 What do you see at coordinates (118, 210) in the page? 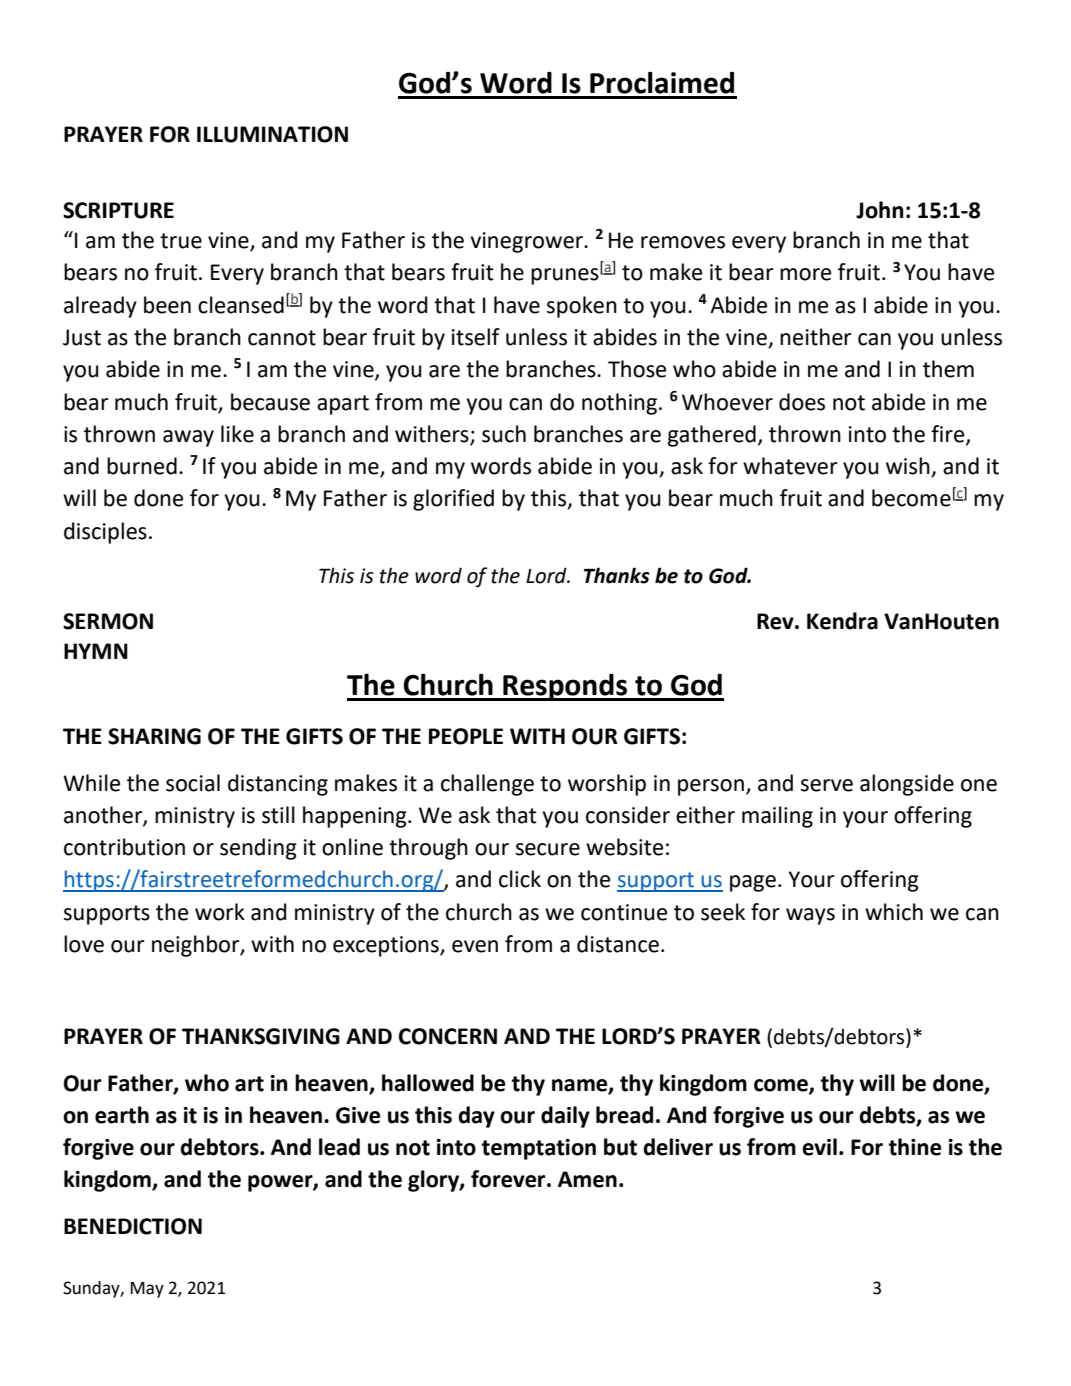
I see `SCRIPTURE` at bounding box center [118, 210].
